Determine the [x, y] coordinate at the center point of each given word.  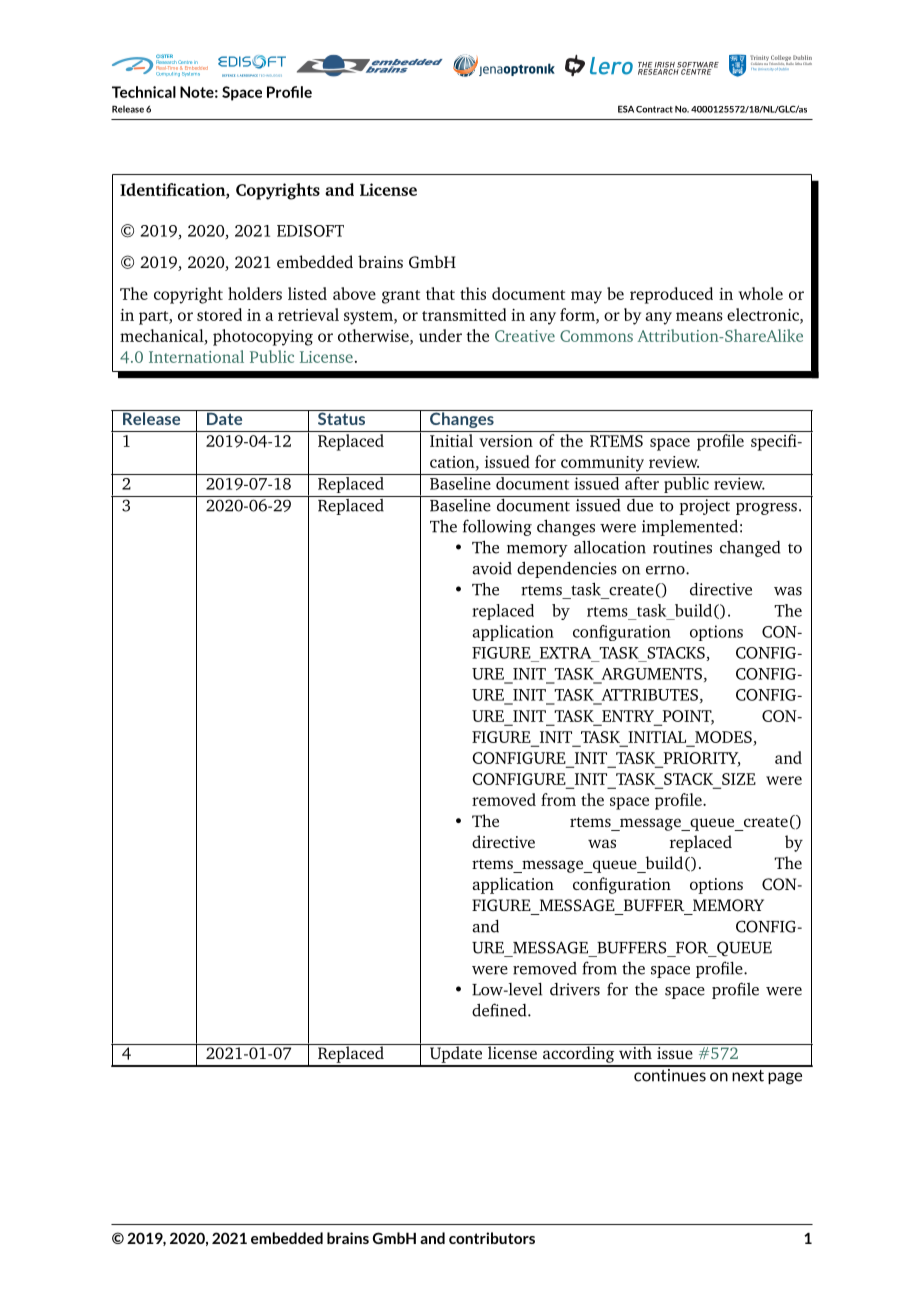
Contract [654, 109]
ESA [626, 109]
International [196, 356]
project [704, 507]
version [506, 441]
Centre [185, 63]
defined [500, 1010]
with [635, 1051]
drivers [575, 989]
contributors [492, 1238]
